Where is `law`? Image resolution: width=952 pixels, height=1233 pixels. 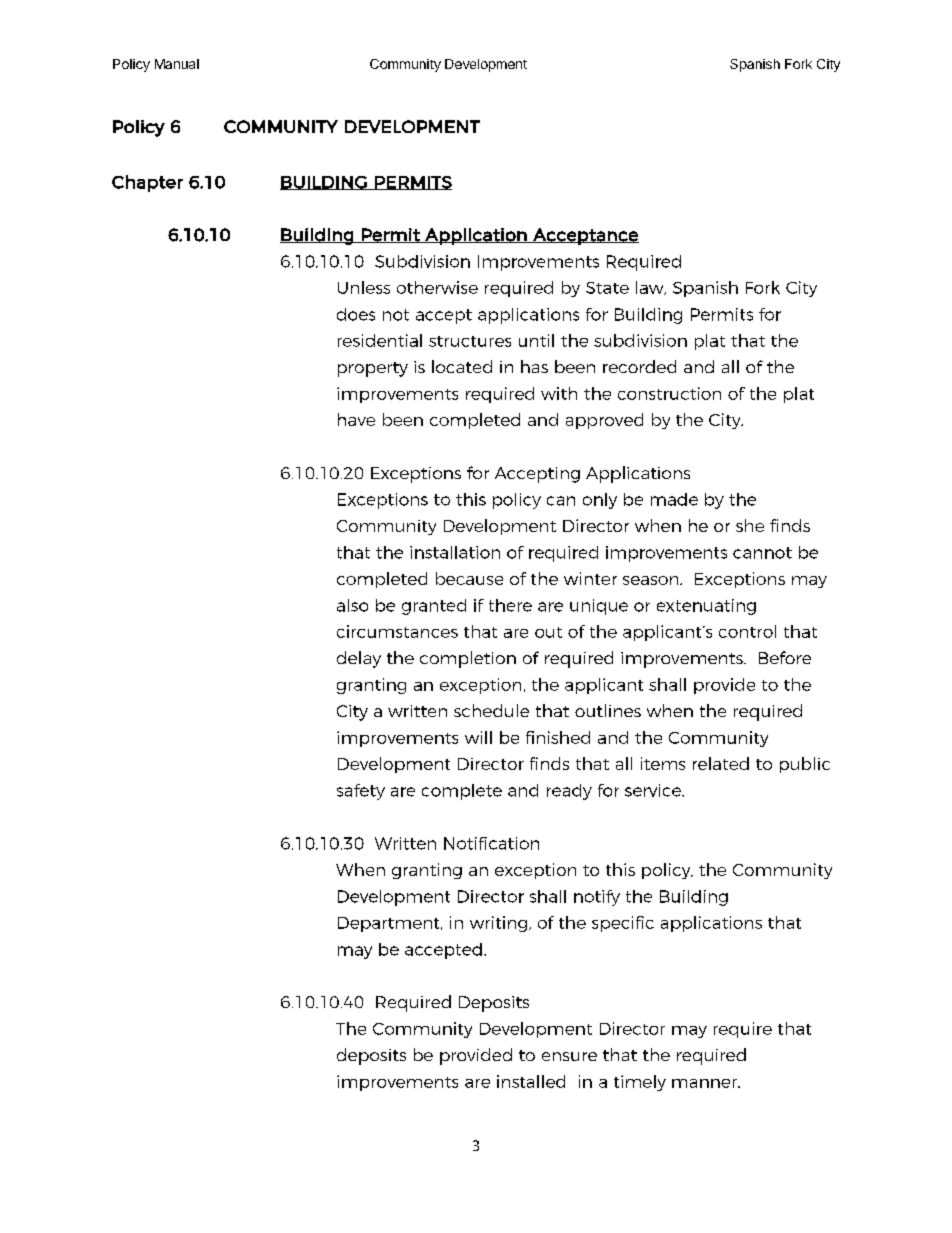 law is located at coordinates (651, 288).
